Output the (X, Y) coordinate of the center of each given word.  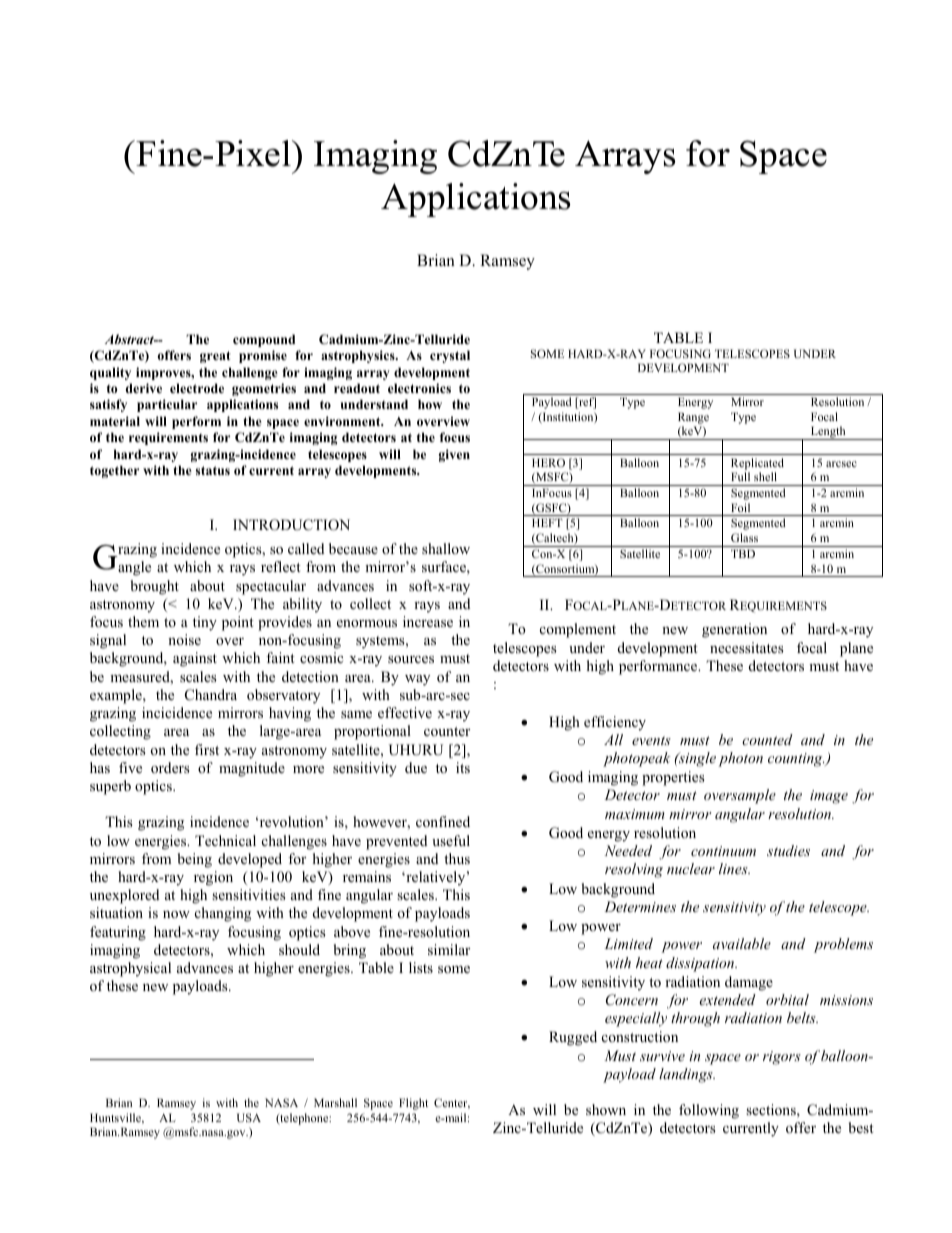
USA (249, 1117)
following (709, 1111)
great (215, 357)
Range (693, 418)
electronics (419, 388)
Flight (413, 1104)
